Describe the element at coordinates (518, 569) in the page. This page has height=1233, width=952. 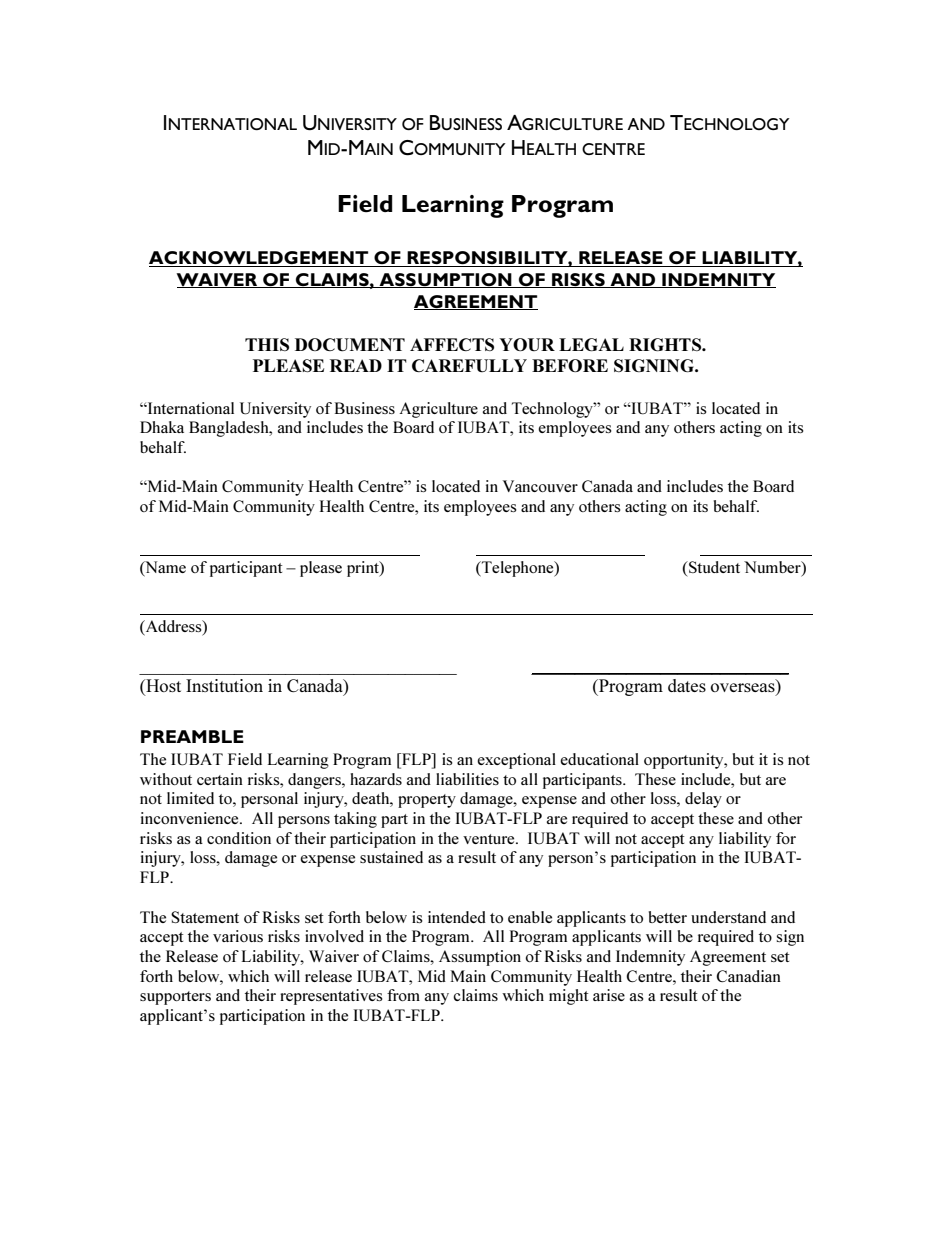
I see `Telephone` at that location.
